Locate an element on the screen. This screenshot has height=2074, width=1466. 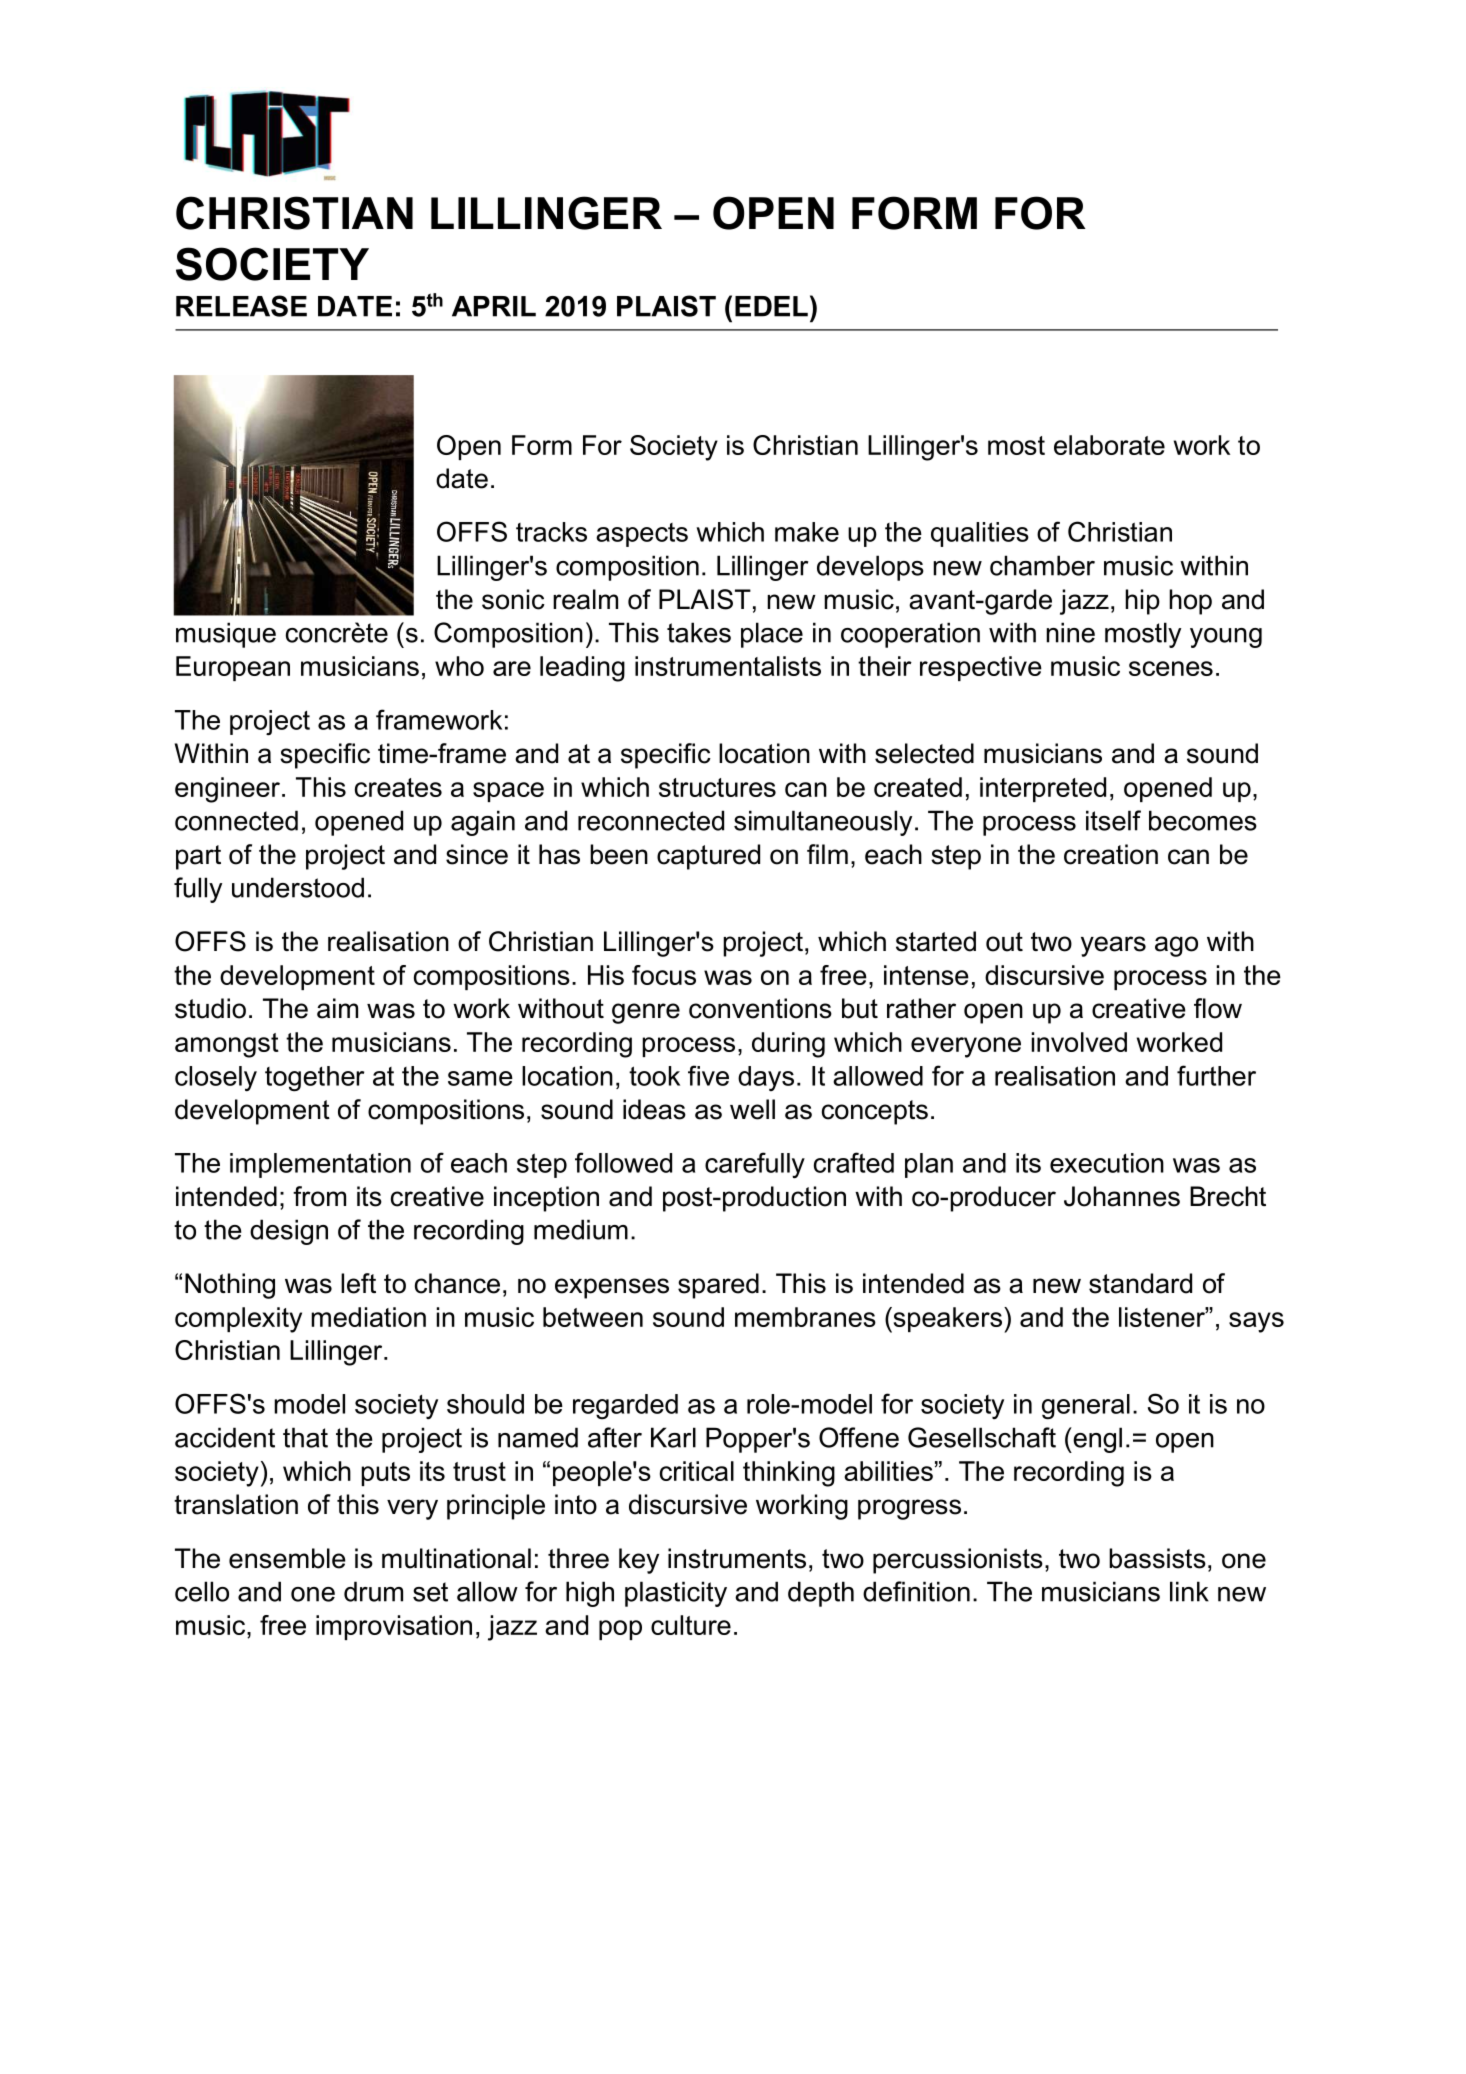
creation is located at coordinates (1111, 854).
